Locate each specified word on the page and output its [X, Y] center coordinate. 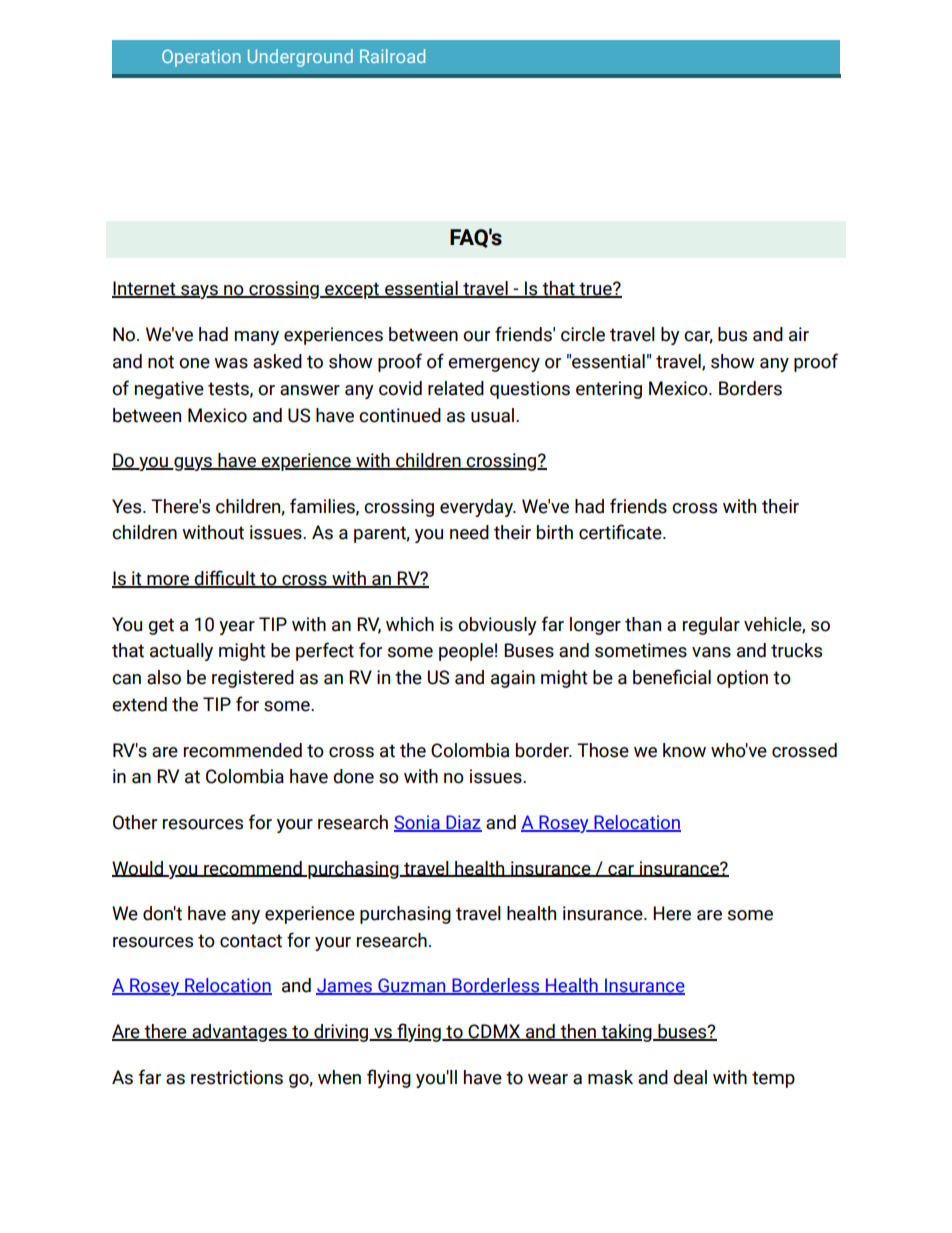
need [469, 532]
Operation [201, 58]
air [799, 334]
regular [711, 626]
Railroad [392, 56]
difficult [225, 579]
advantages [239, 1033]
